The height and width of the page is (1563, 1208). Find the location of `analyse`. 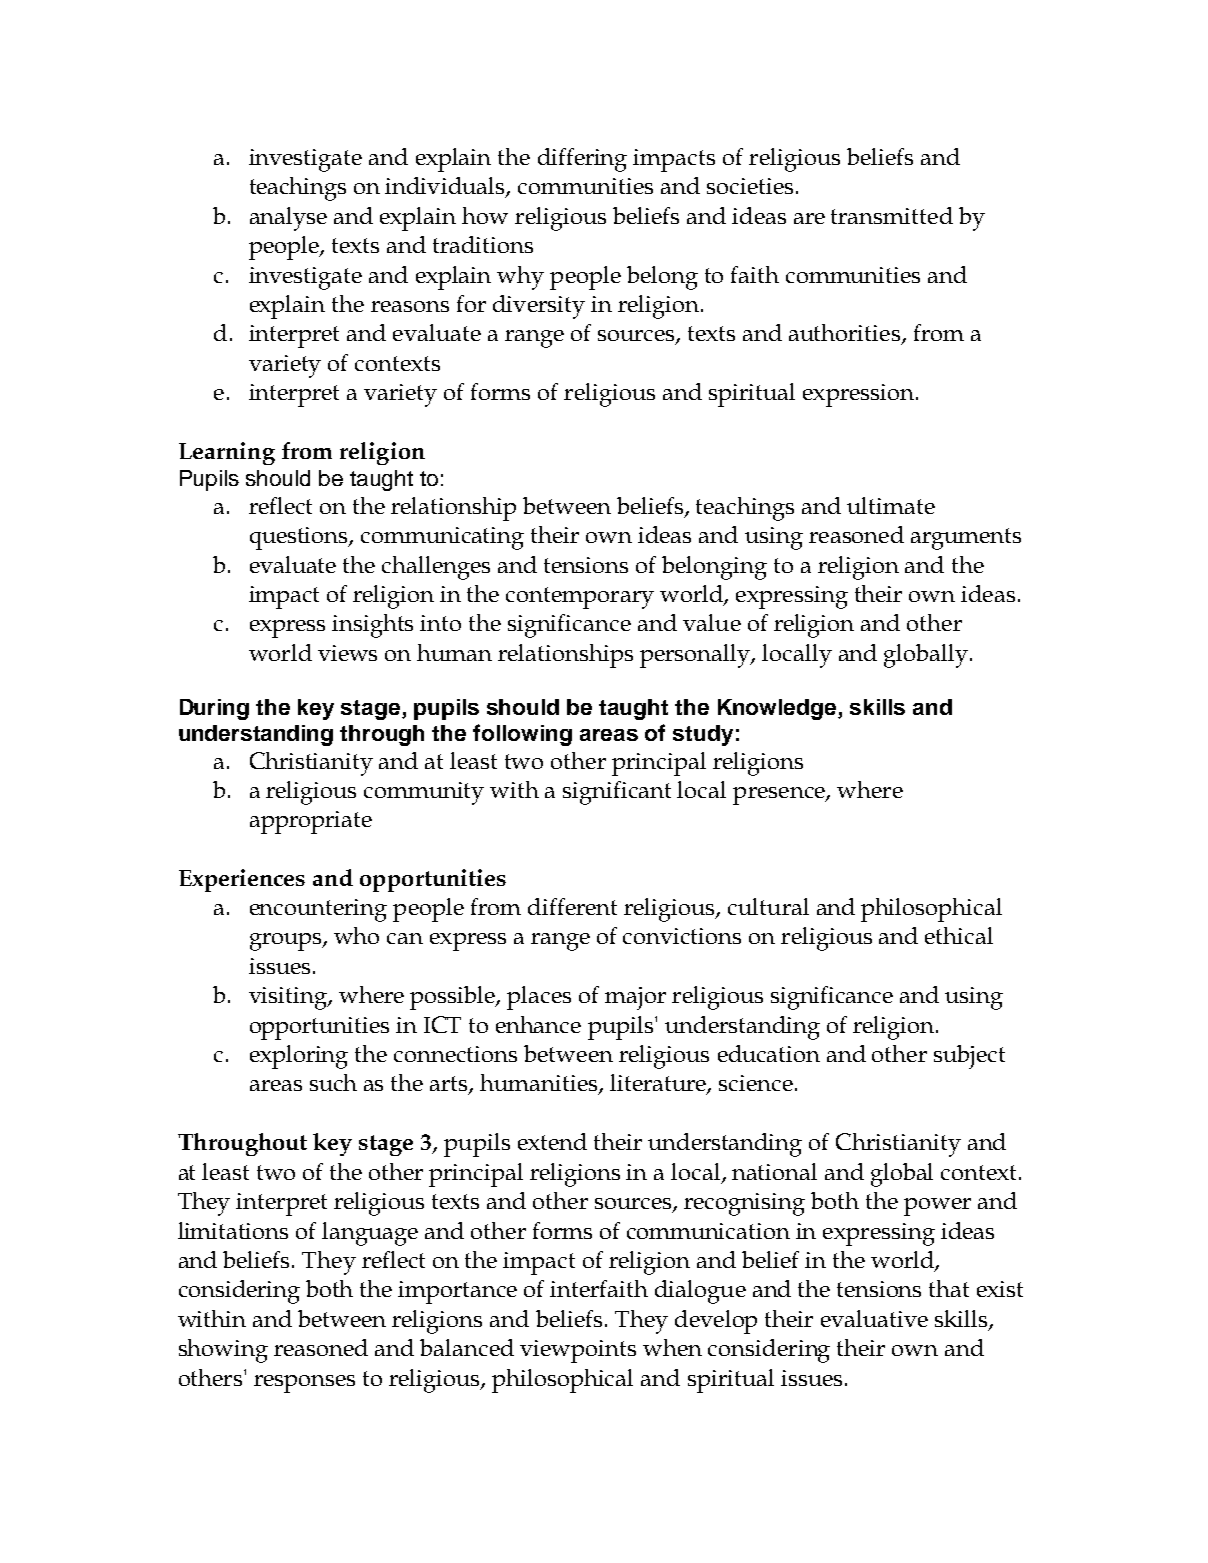

analyse is located at coordinates (288, 219).
